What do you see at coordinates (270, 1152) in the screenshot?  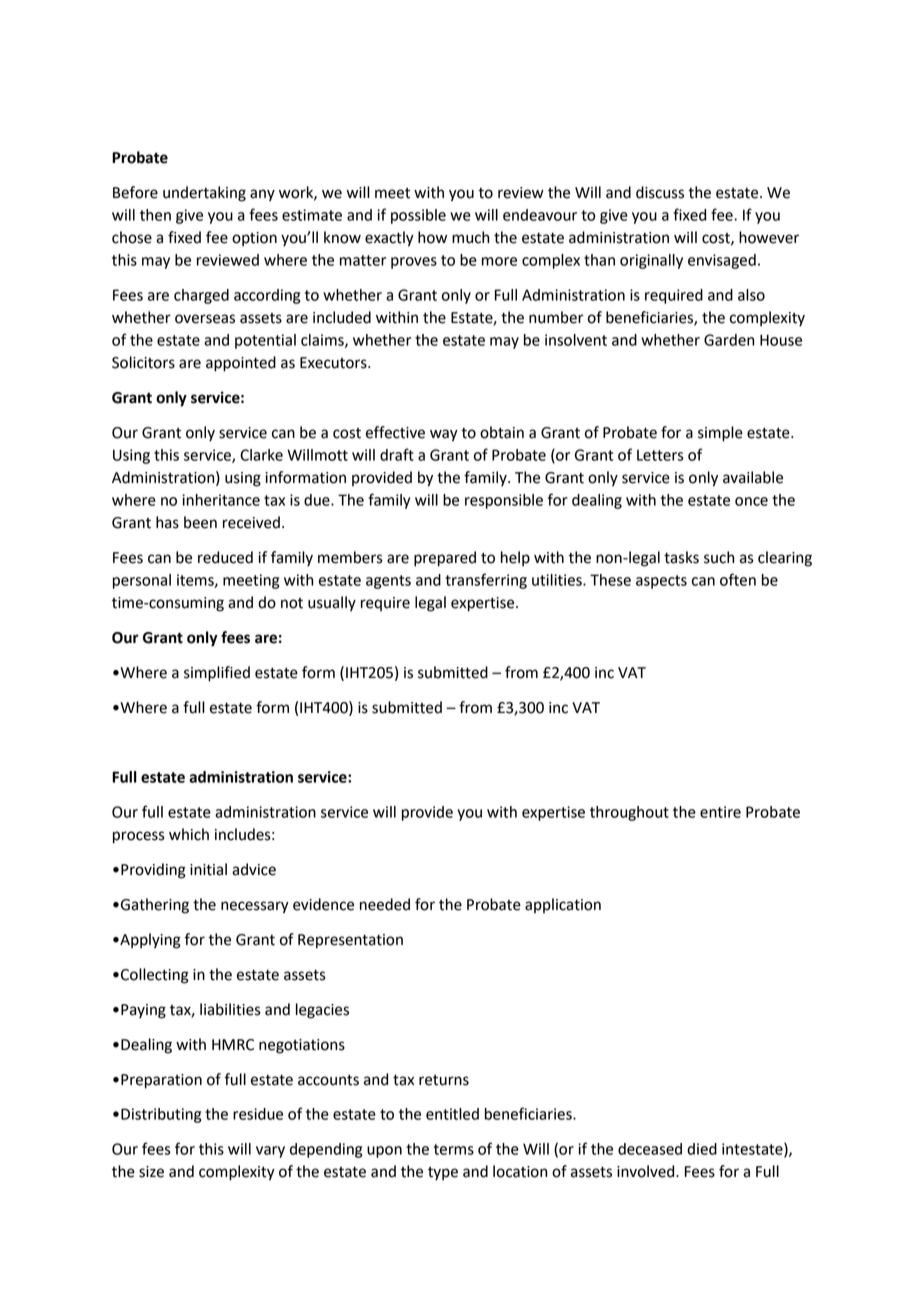 I see `vary` at bounding box center [270, 1152].
